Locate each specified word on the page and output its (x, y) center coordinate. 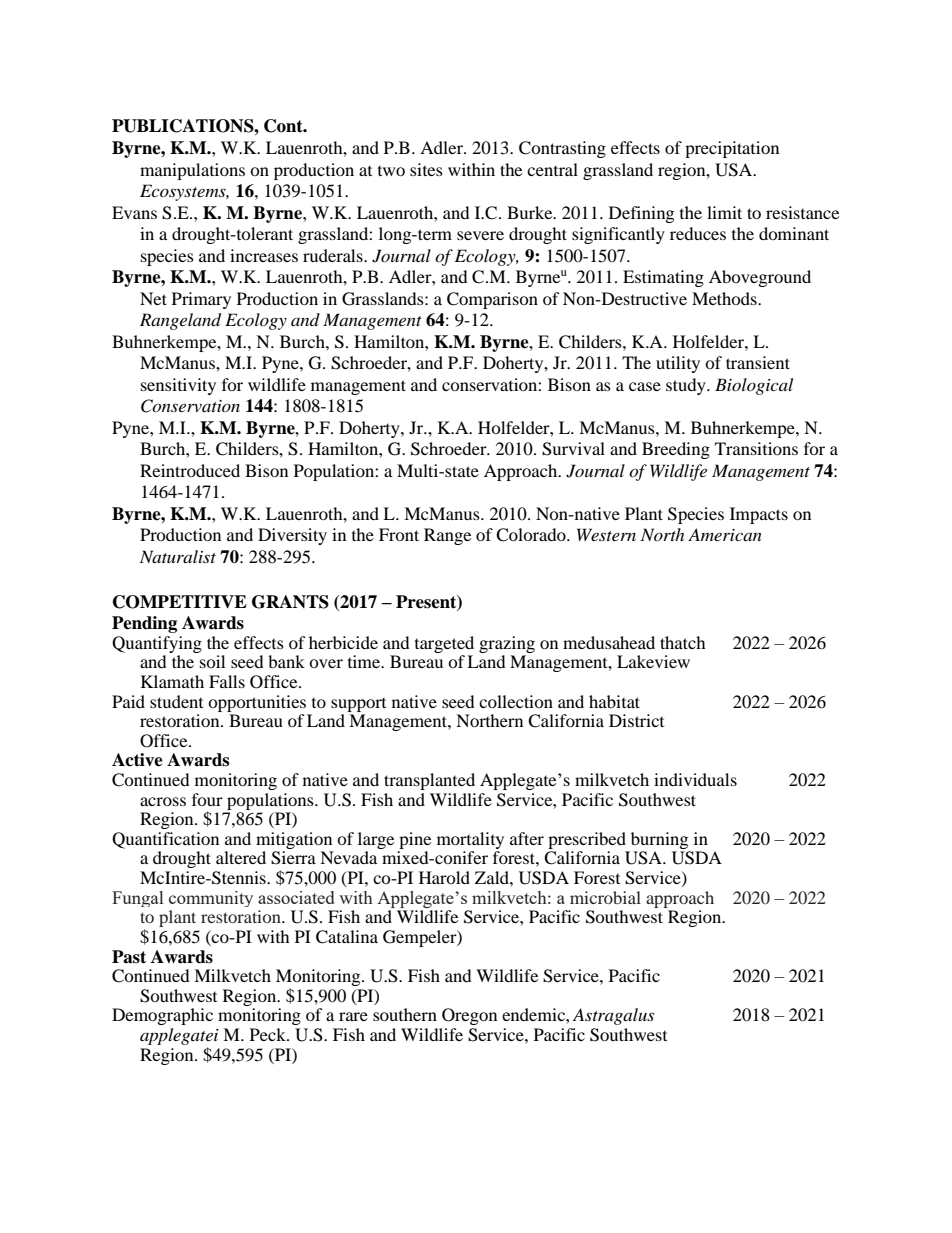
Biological (754, 386)
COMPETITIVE (180, 602)
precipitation (732, 149)
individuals (695, 779)
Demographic (162, 1016)
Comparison (492, 300)
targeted (444, 644)
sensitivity (178, 386)
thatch (683, 642)
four (207, 799)
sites (426, 169)
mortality (470, 840)
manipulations (192, 171)
